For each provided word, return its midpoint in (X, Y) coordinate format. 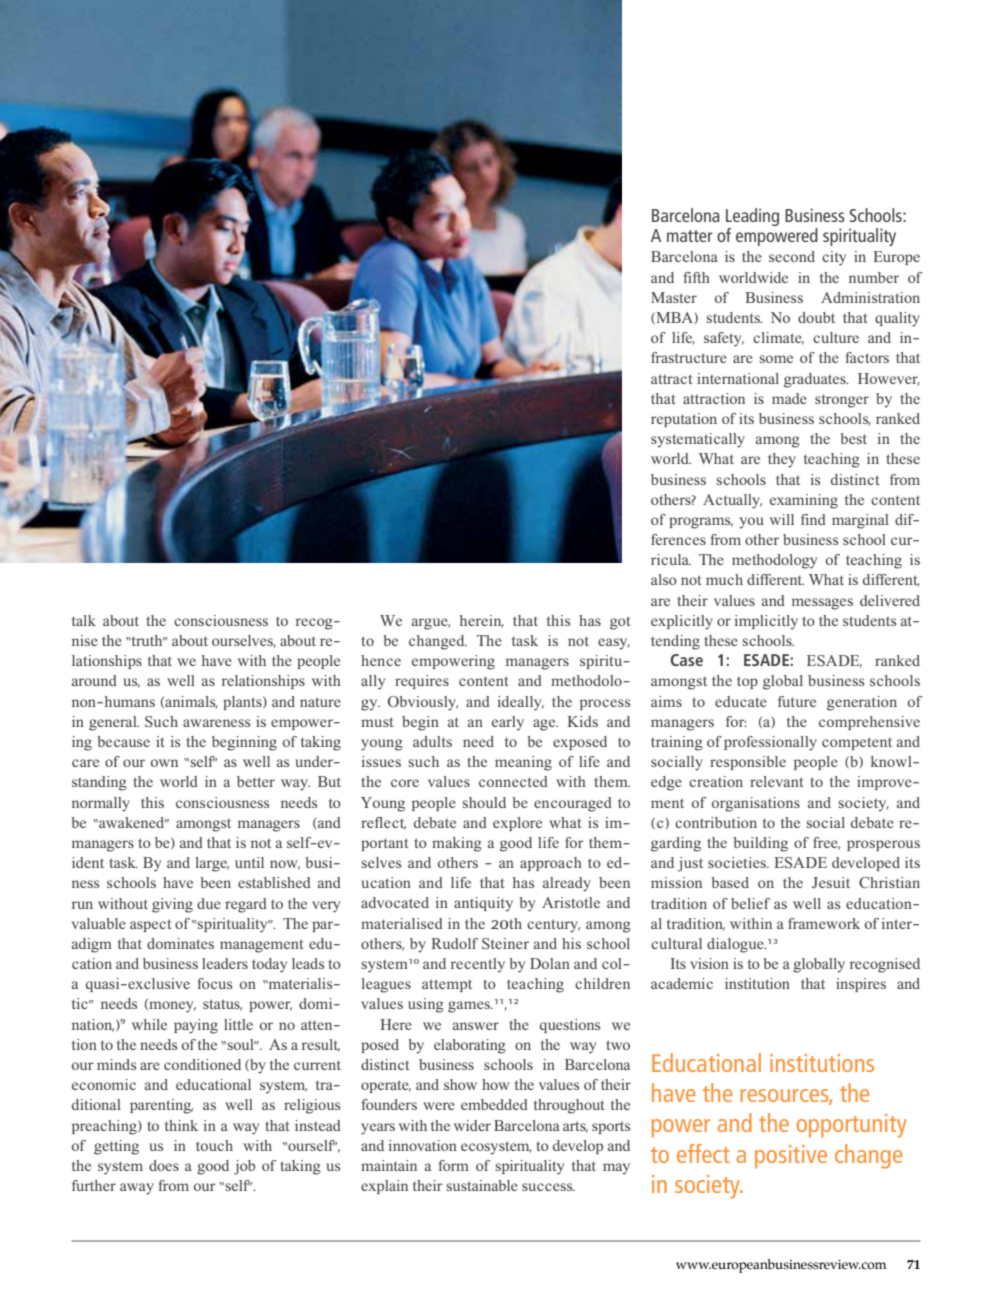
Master (674, 297)
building (760, 844)
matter (690, 236)
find (813, 519)
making (457, 844)
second (792, 256)
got (620, 623)
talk (84, 620)
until (249, 862)
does (164, 1165)
